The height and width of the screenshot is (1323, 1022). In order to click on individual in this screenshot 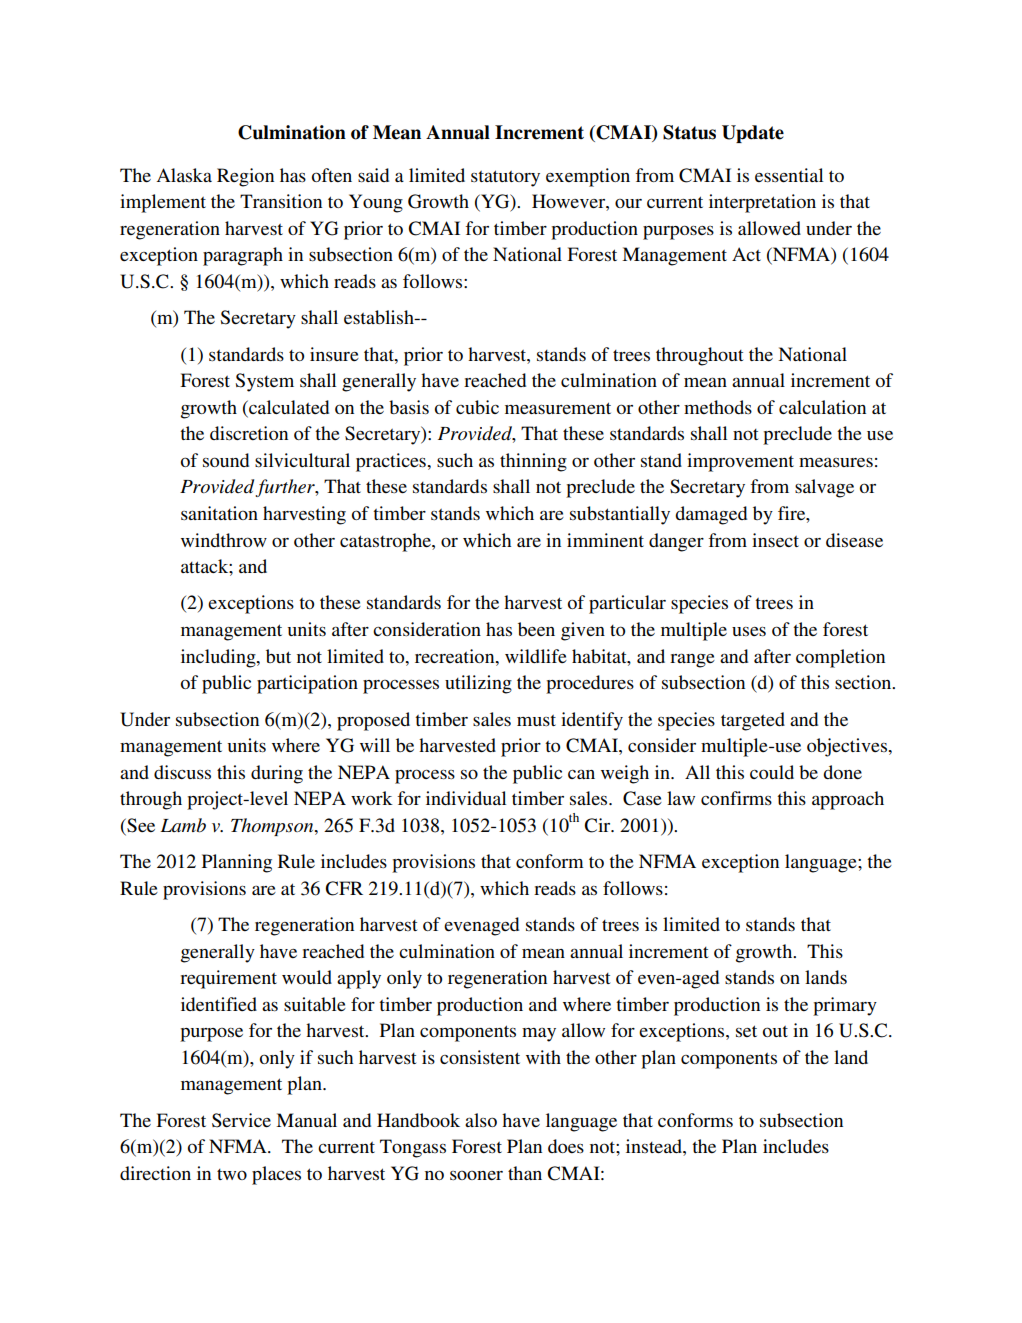, I will do `click(466, 798)`.
